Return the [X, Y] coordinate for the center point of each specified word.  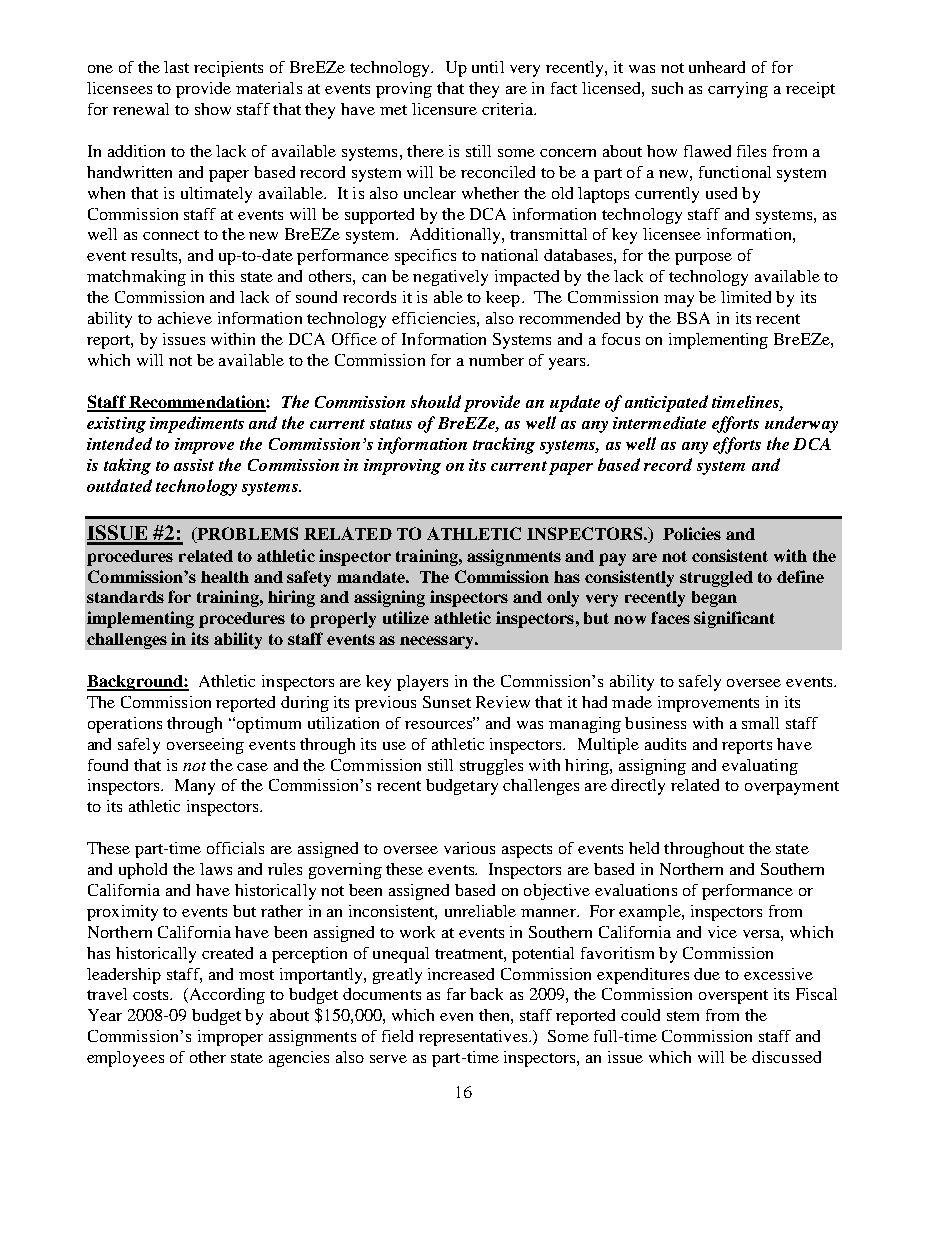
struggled [716, 579]
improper [230, 1038]
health [225, 577]
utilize [406, 617]
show [213, 109]
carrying [738, 90]
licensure [444, 109]
